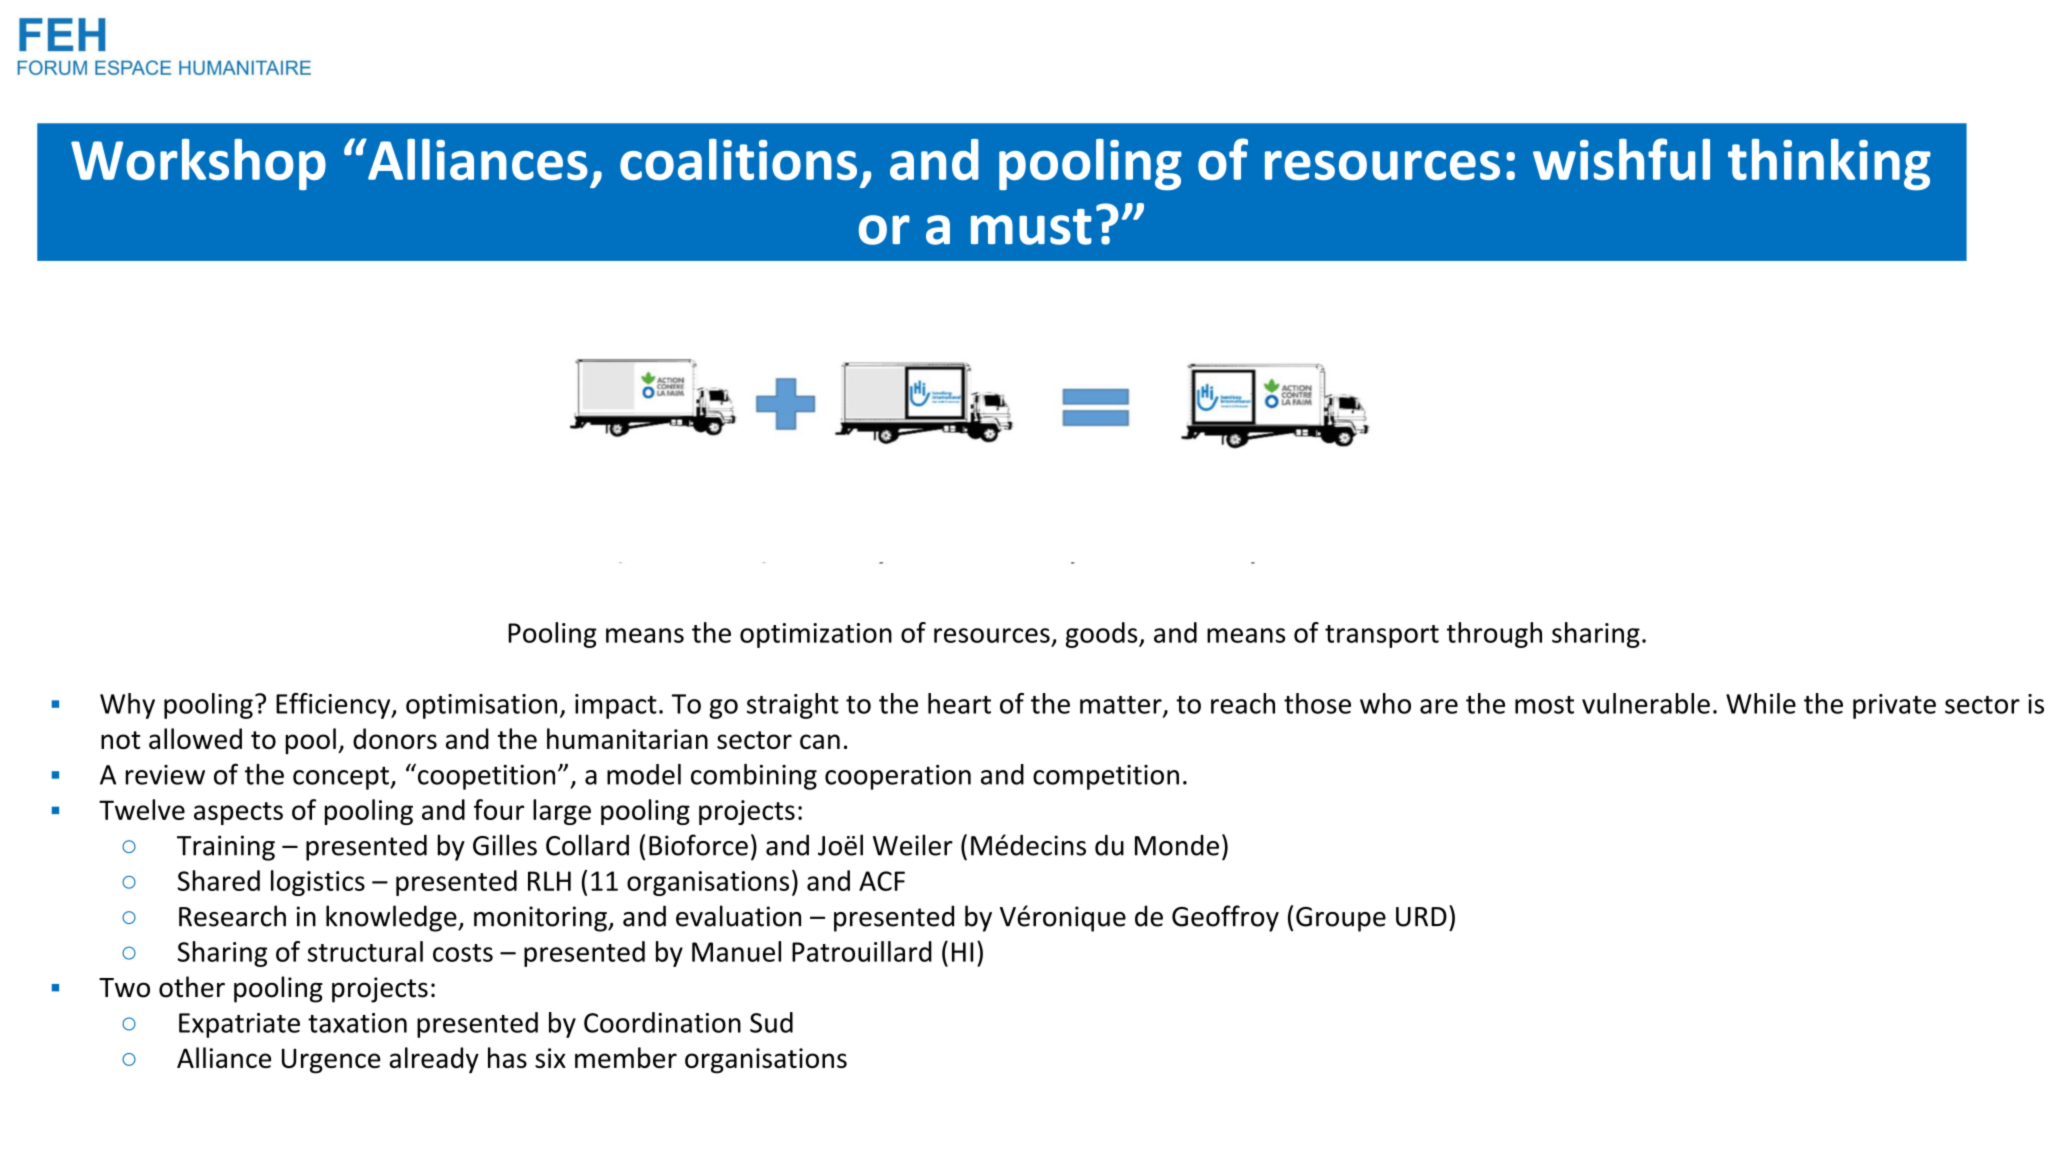  Describe the element at coordinates (434, 1060) in the screenshot. I see `already` at that location.
